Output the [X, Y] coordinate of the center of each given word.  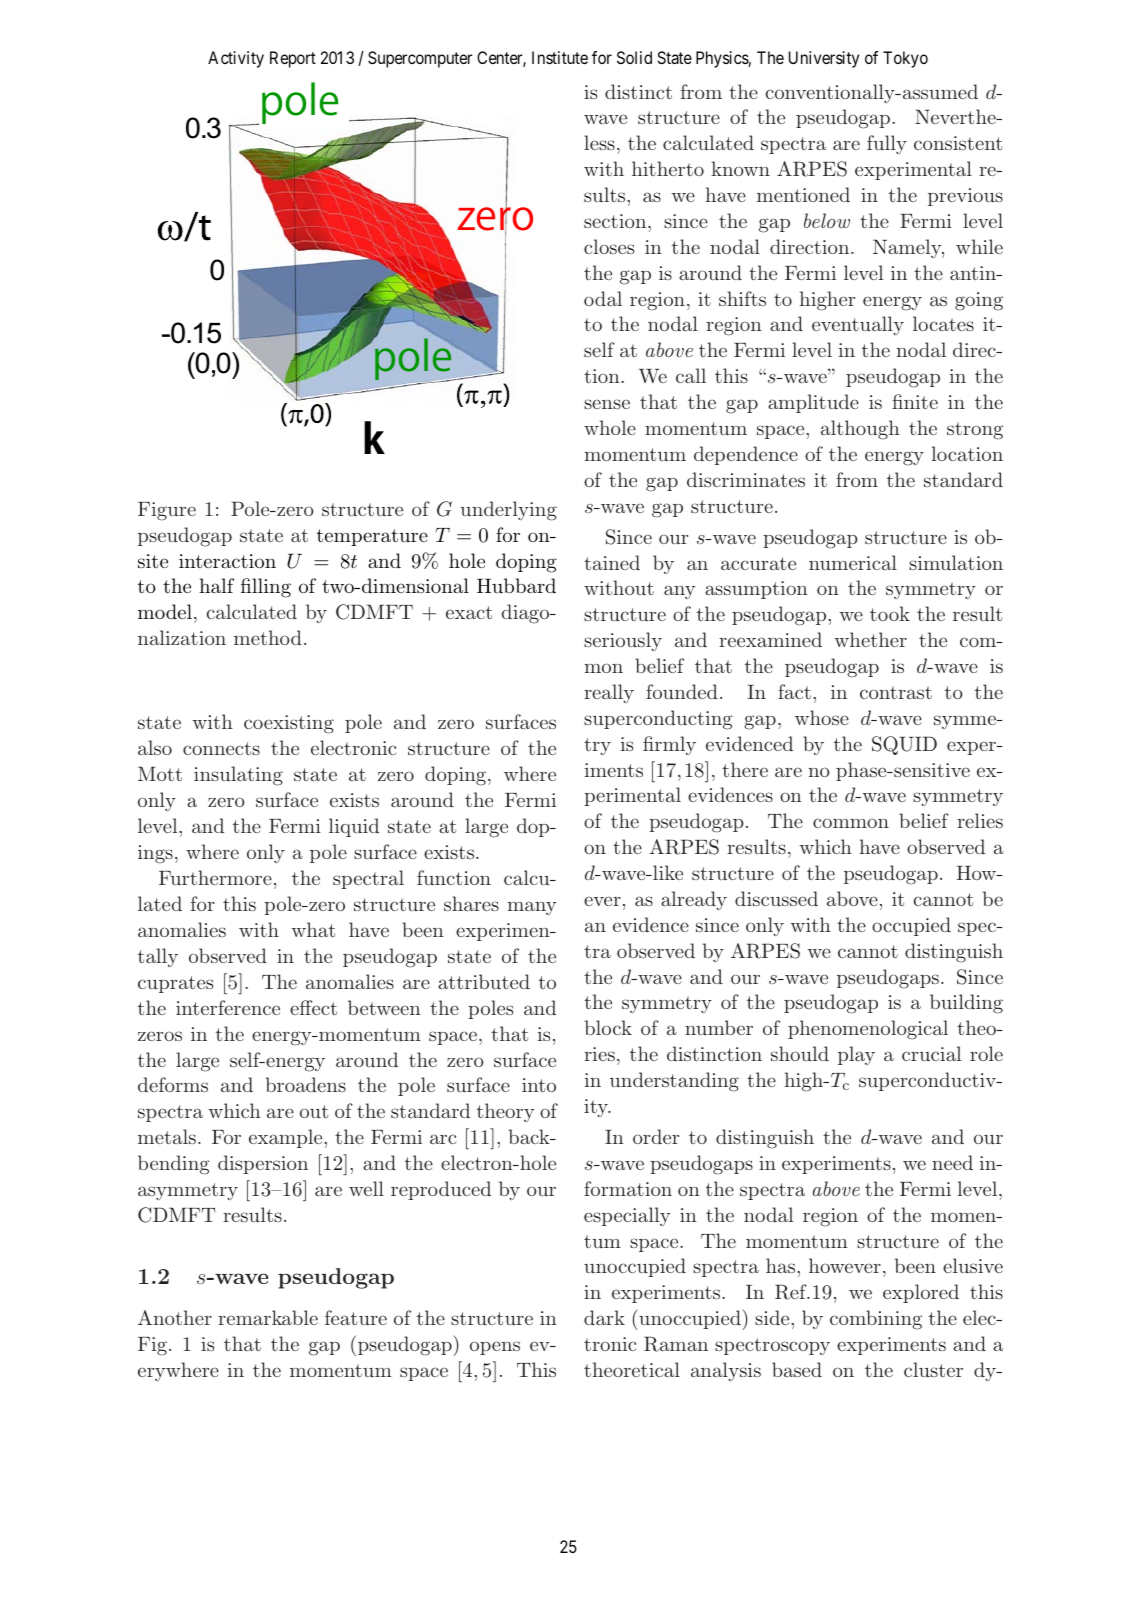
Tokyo [905, 59]
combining [876, 1320]
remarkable [268, 1317]
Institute [560, 57]
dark [604, 1317]
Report [293, 59]
